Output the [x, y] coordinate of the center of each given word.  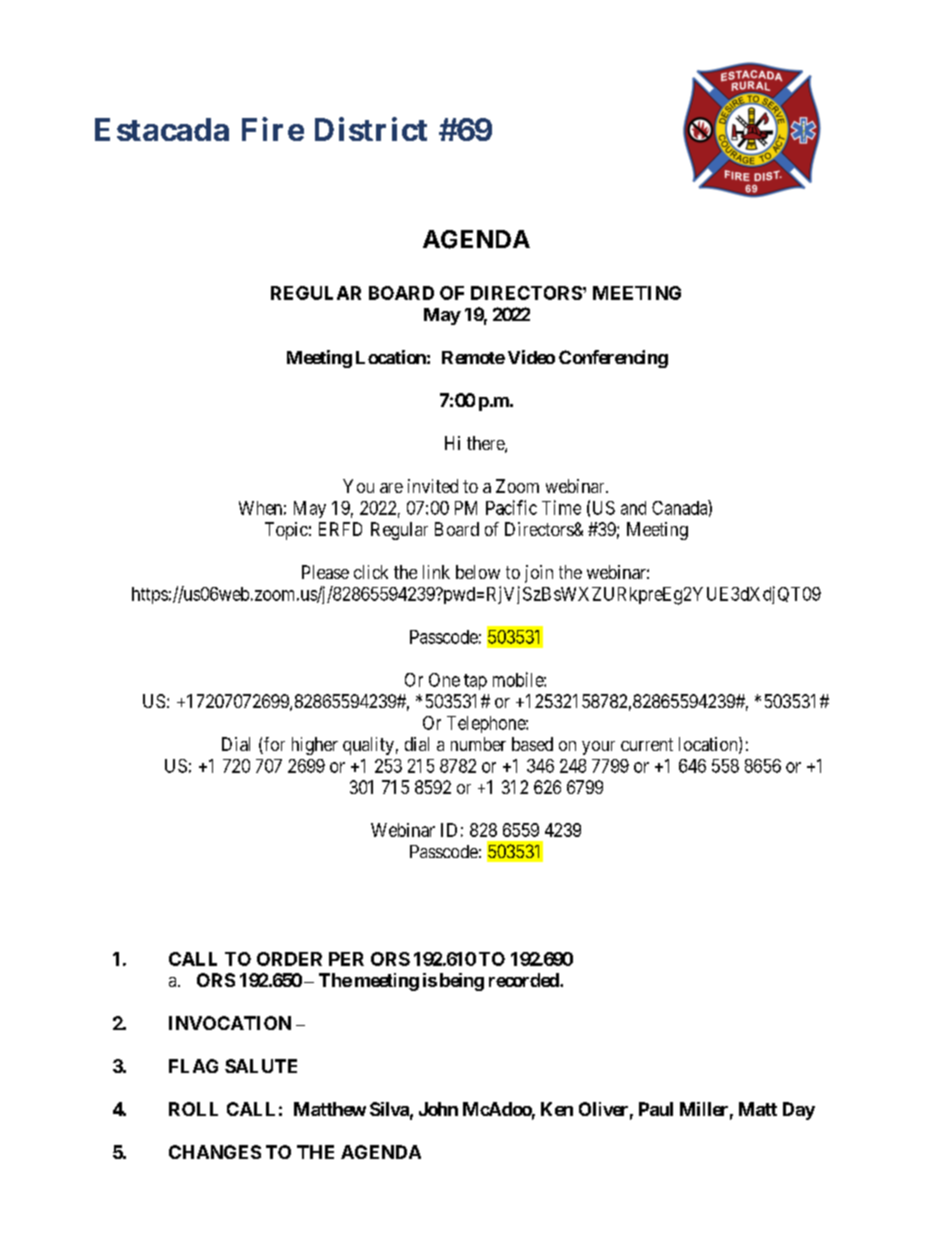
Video [531, 357]
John [438, 1109]
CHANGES [215, 1152]
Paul [656, 1109]
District [371, 129]
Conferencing [613, 359]
